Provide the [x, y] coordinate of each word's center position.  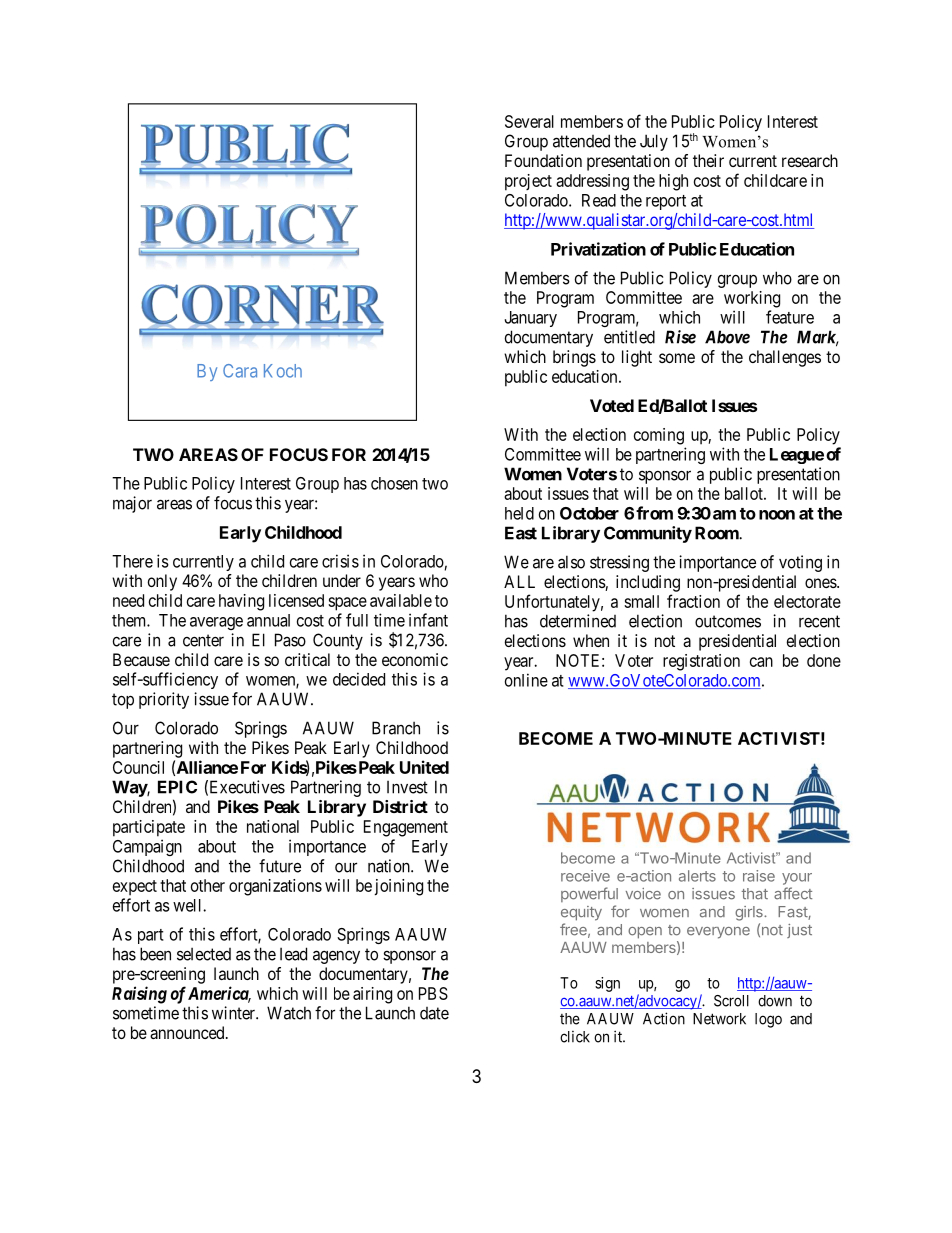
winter [234, 1013]
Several [529, 121]
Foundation [543, 160]
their [708, 160]
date [434, 1013]
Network [719, 1019]
